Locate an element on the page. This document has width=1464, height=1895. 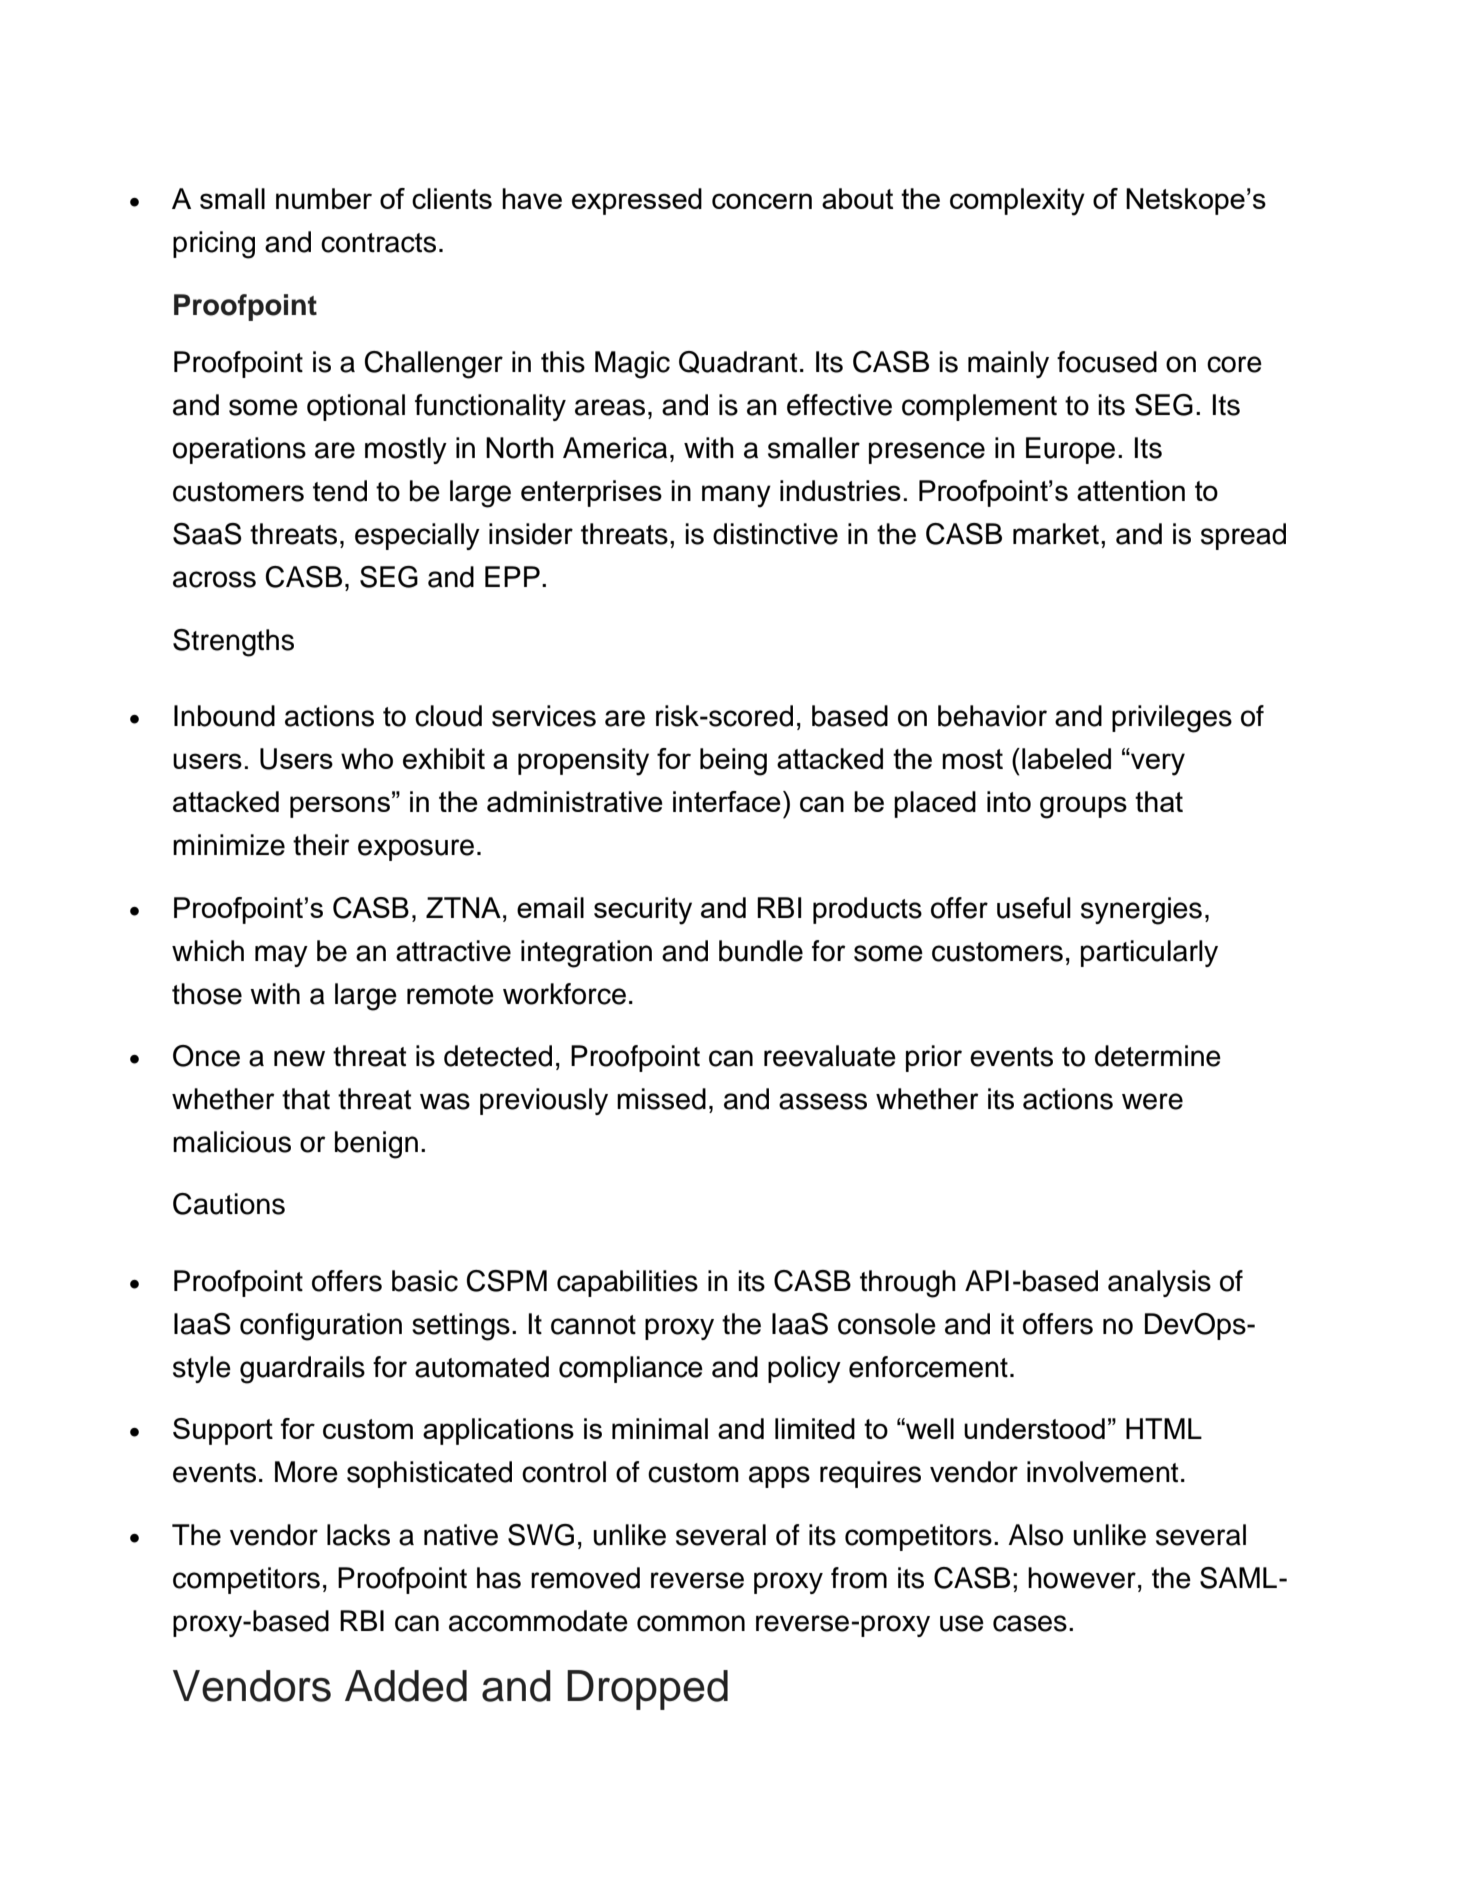
contracts is located at coordinates (378, 243).
